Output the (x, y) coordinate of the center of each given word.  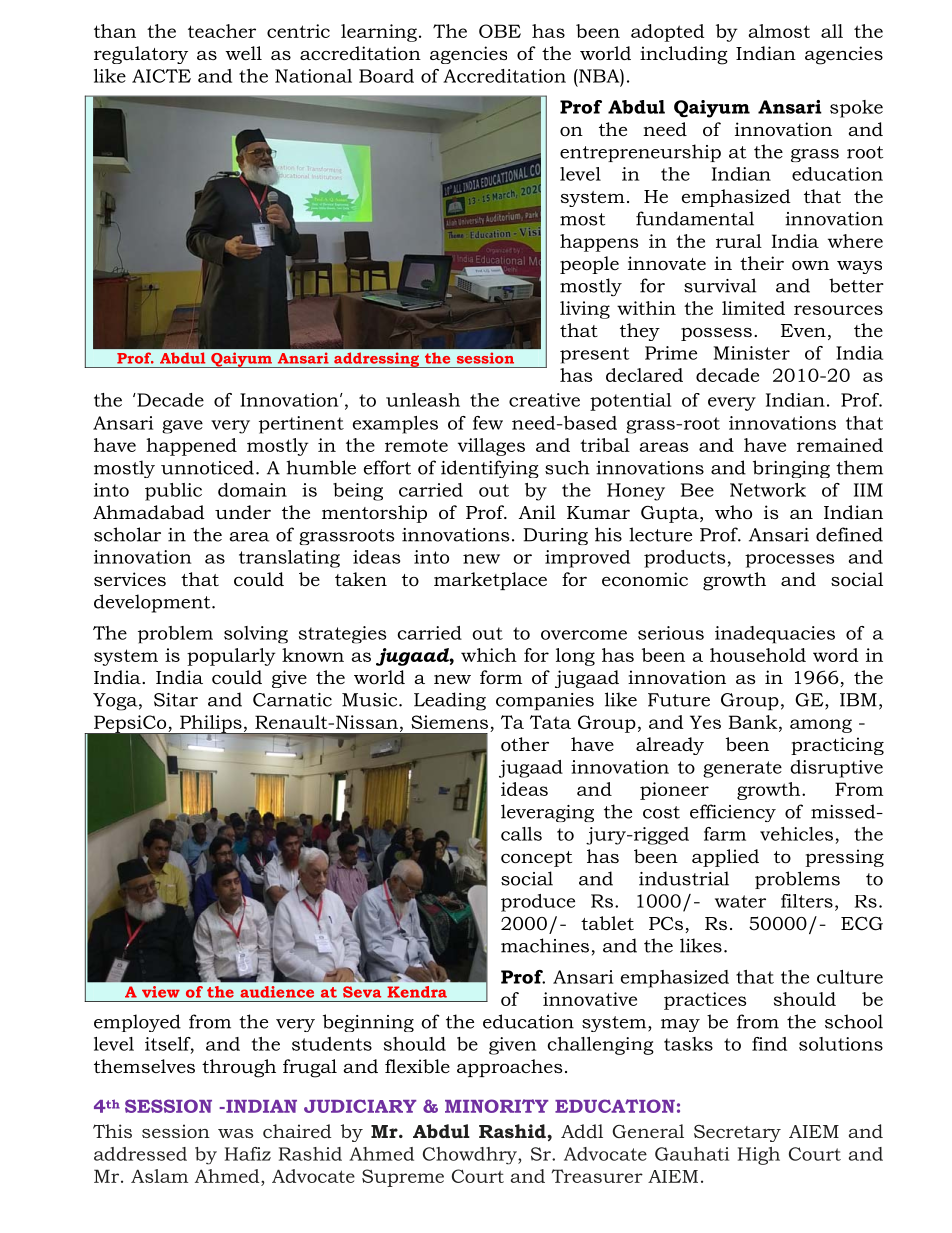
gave (182, 427)
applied (725, 858)
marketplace (490, 581)
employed (137, 1023)
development (153, 603)
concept (536, 859)
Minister (752, 353)
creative (544, 400)
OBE (500, 31)
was (235, 1133)
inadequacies (775, 635)
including (684, 55)
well (243, 53)
